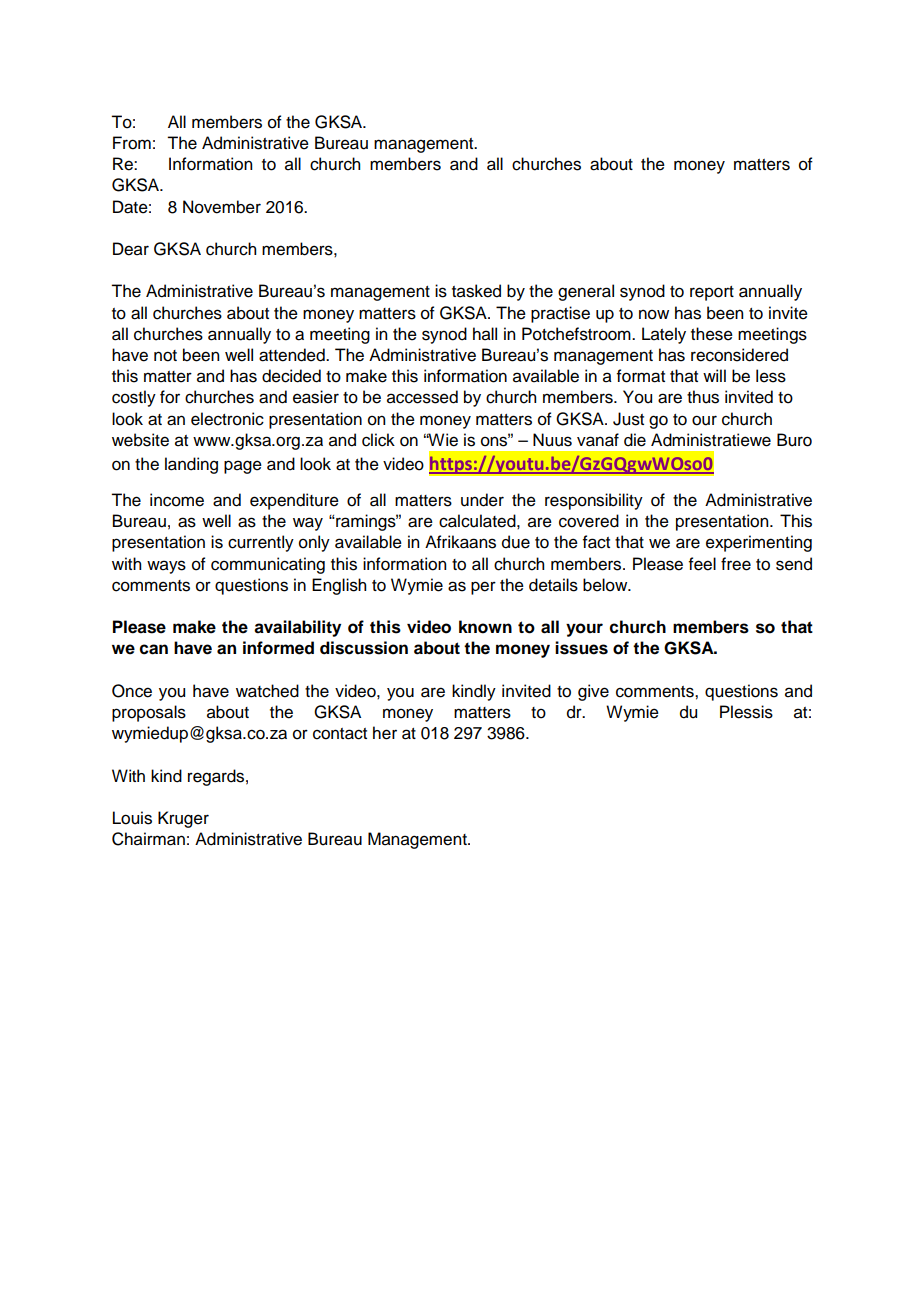 Image resolution: width=924 pixels, height=1308 pixels. Describe the element at coordinates (702, 564) in the image. I see `feel` at that location.
